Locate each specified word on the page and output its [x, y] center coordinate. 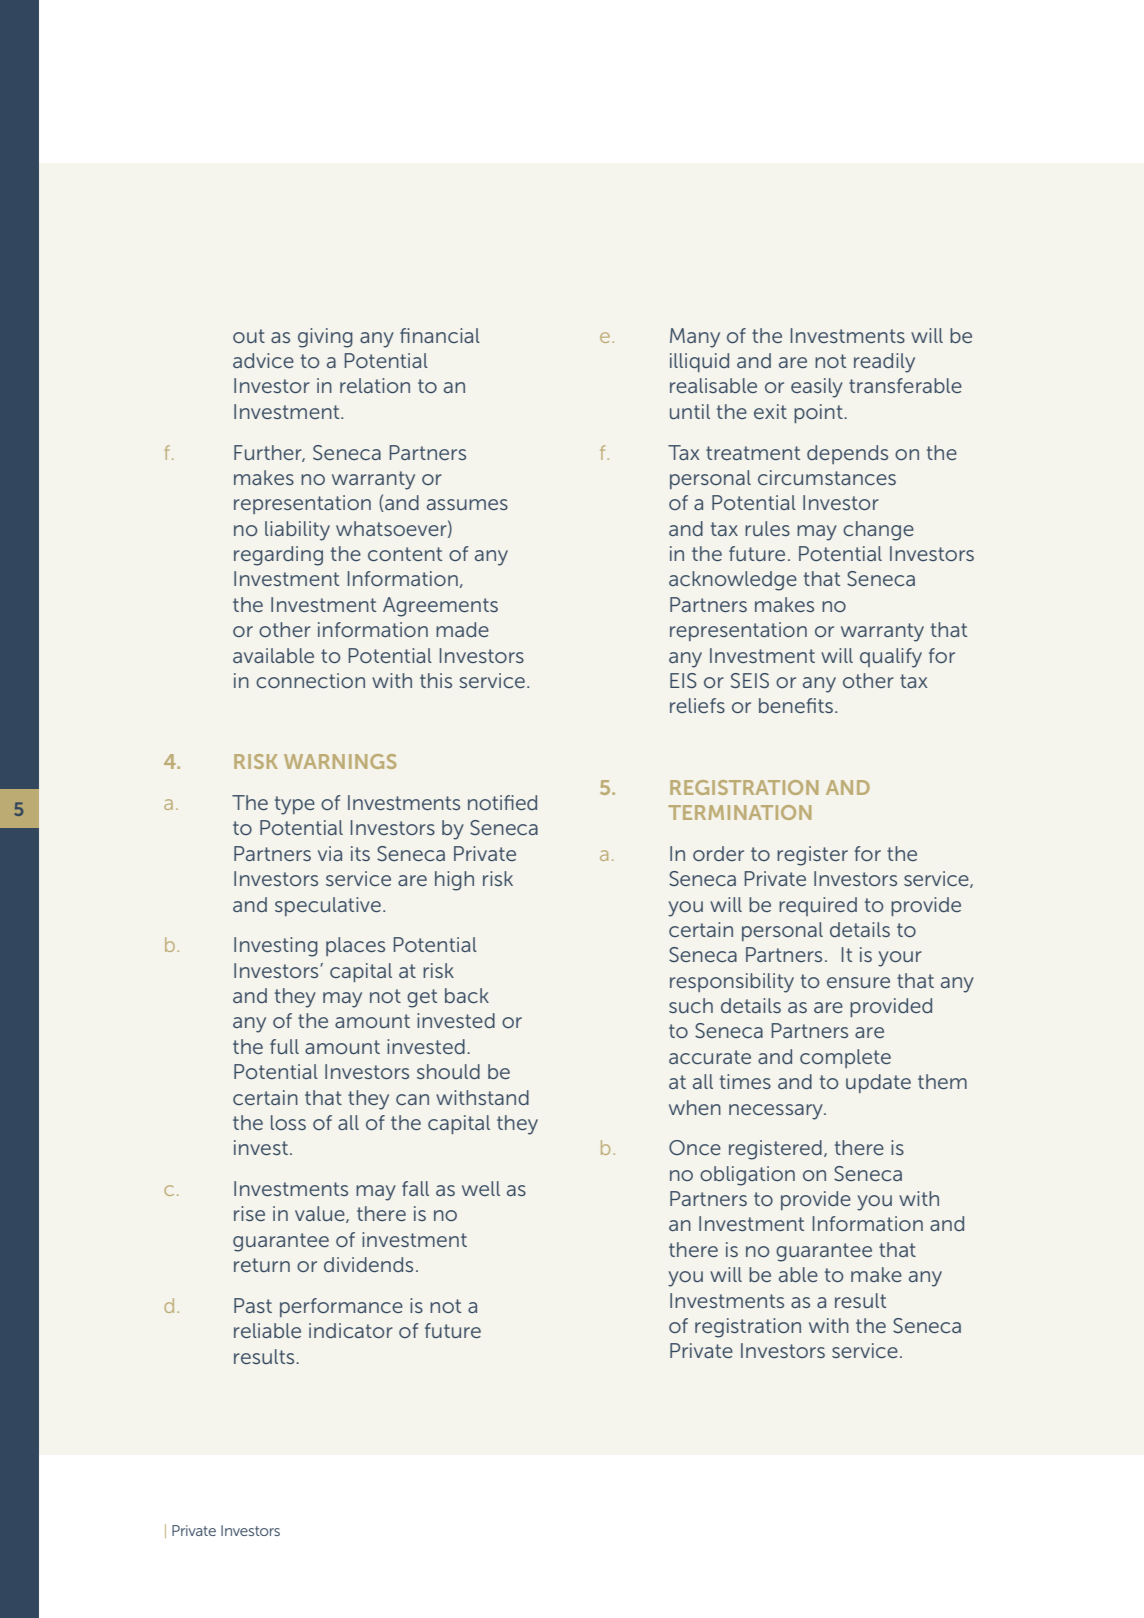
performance [341, 1307]
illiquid [699, 362]
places [355, 946]
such [691, 1005]
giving [325, 338]
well [481, 1188]
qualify [891, 658]
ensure [858, 982]
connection [310, 680]
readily [884, 363]
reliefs [697, 705]
